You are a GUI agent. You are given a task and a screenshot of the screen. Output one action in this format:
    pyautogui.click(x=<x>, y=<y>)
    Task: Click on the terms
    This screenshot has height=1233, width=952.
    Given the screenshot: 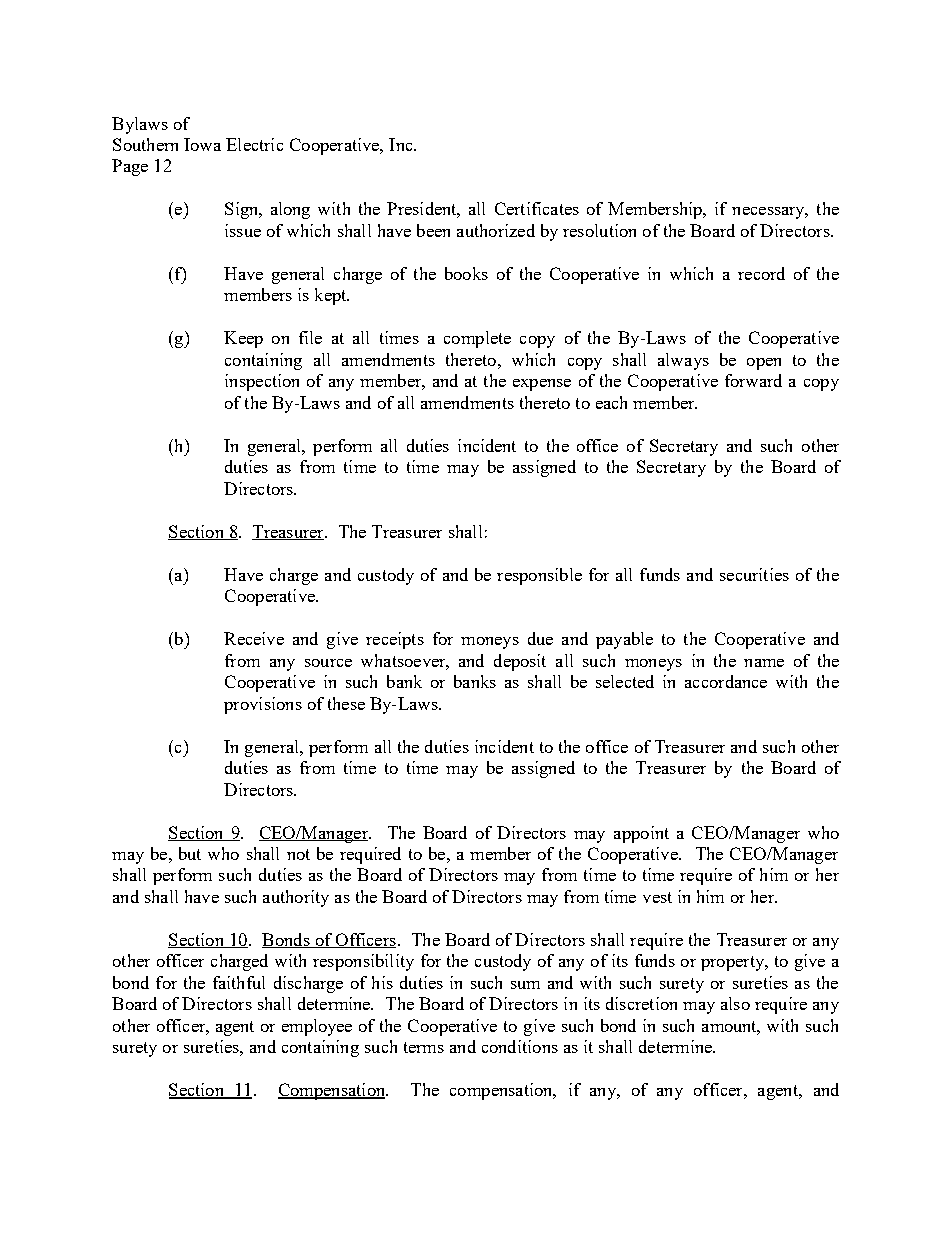 What is the action you would take?
    pyautogui.click(x=424, y=1047)
